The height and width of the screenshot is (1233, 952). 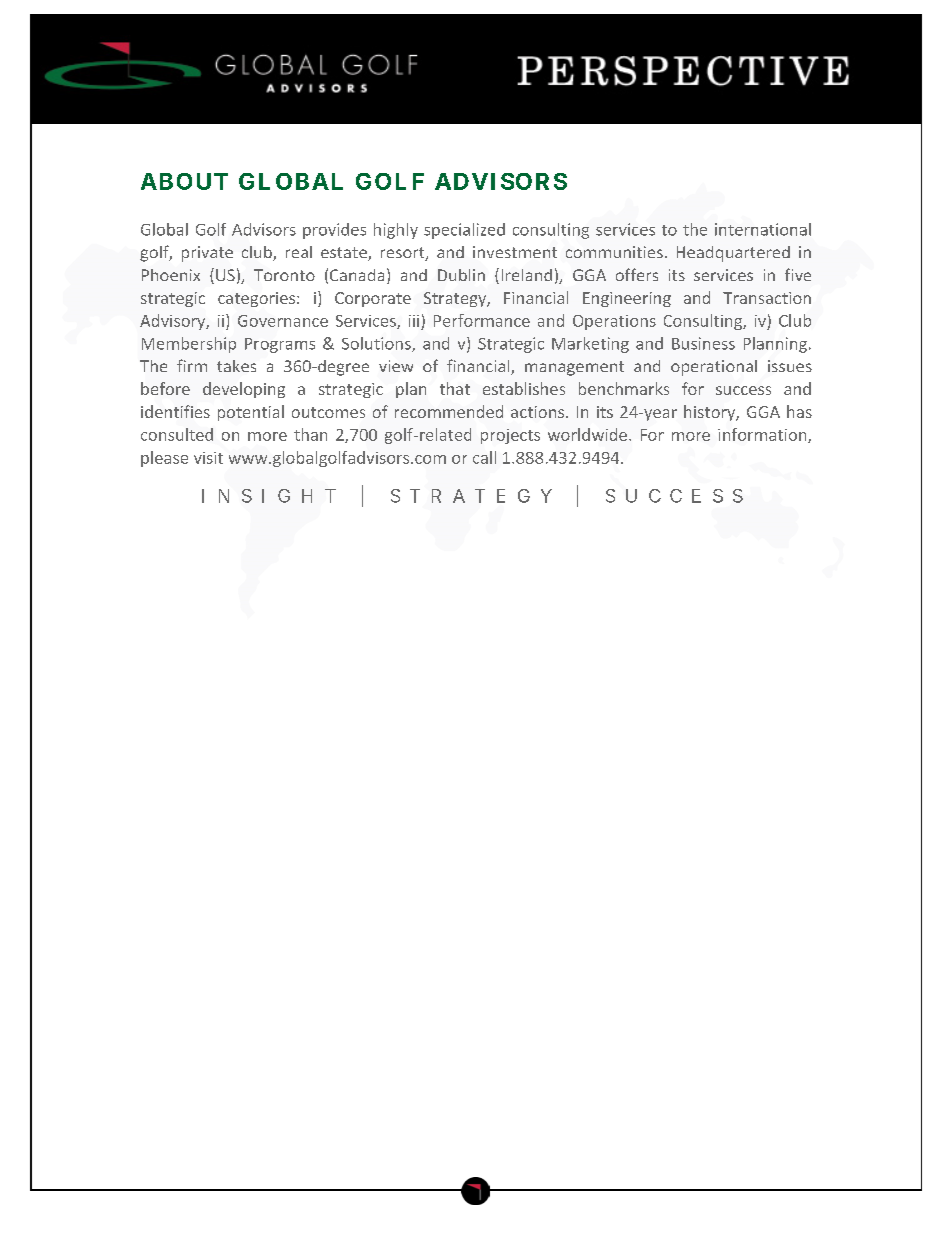 What do you see at coordinates (763, 435) in the screenshot?
I see `information` at bounding box center [763, 435].
